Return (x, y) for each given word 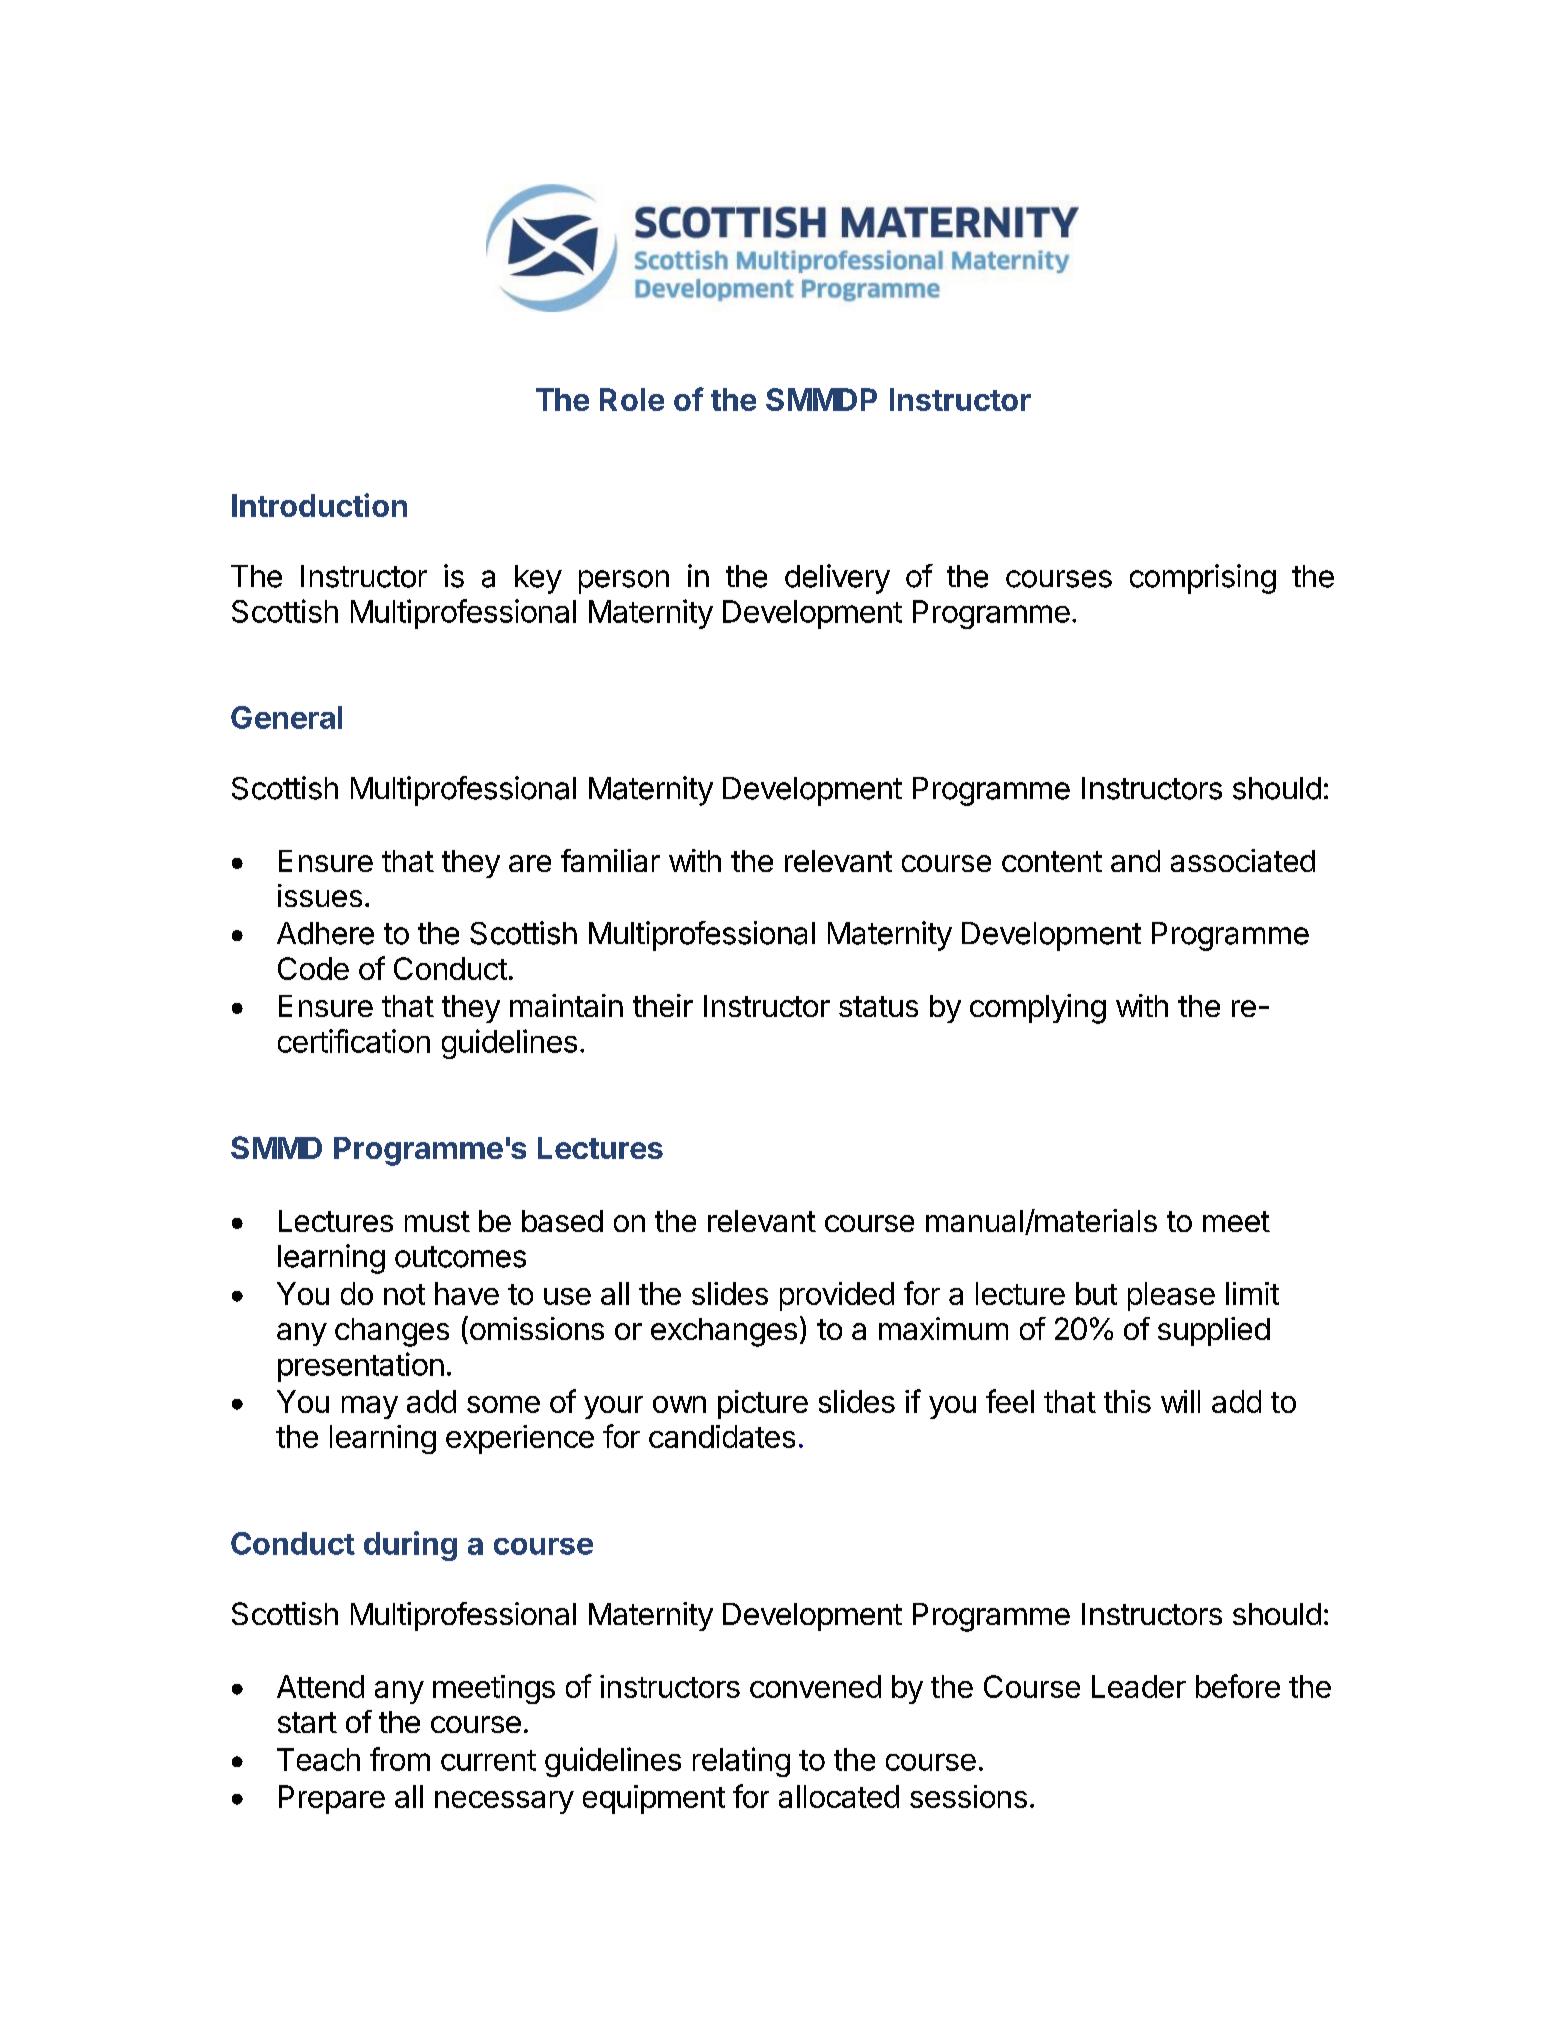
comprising (1203, 579)
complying (1038, 1009)
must (437, 1221)
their (663, 1005)
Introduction (319, 505)
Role (632, 399)
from (400, 1759)
